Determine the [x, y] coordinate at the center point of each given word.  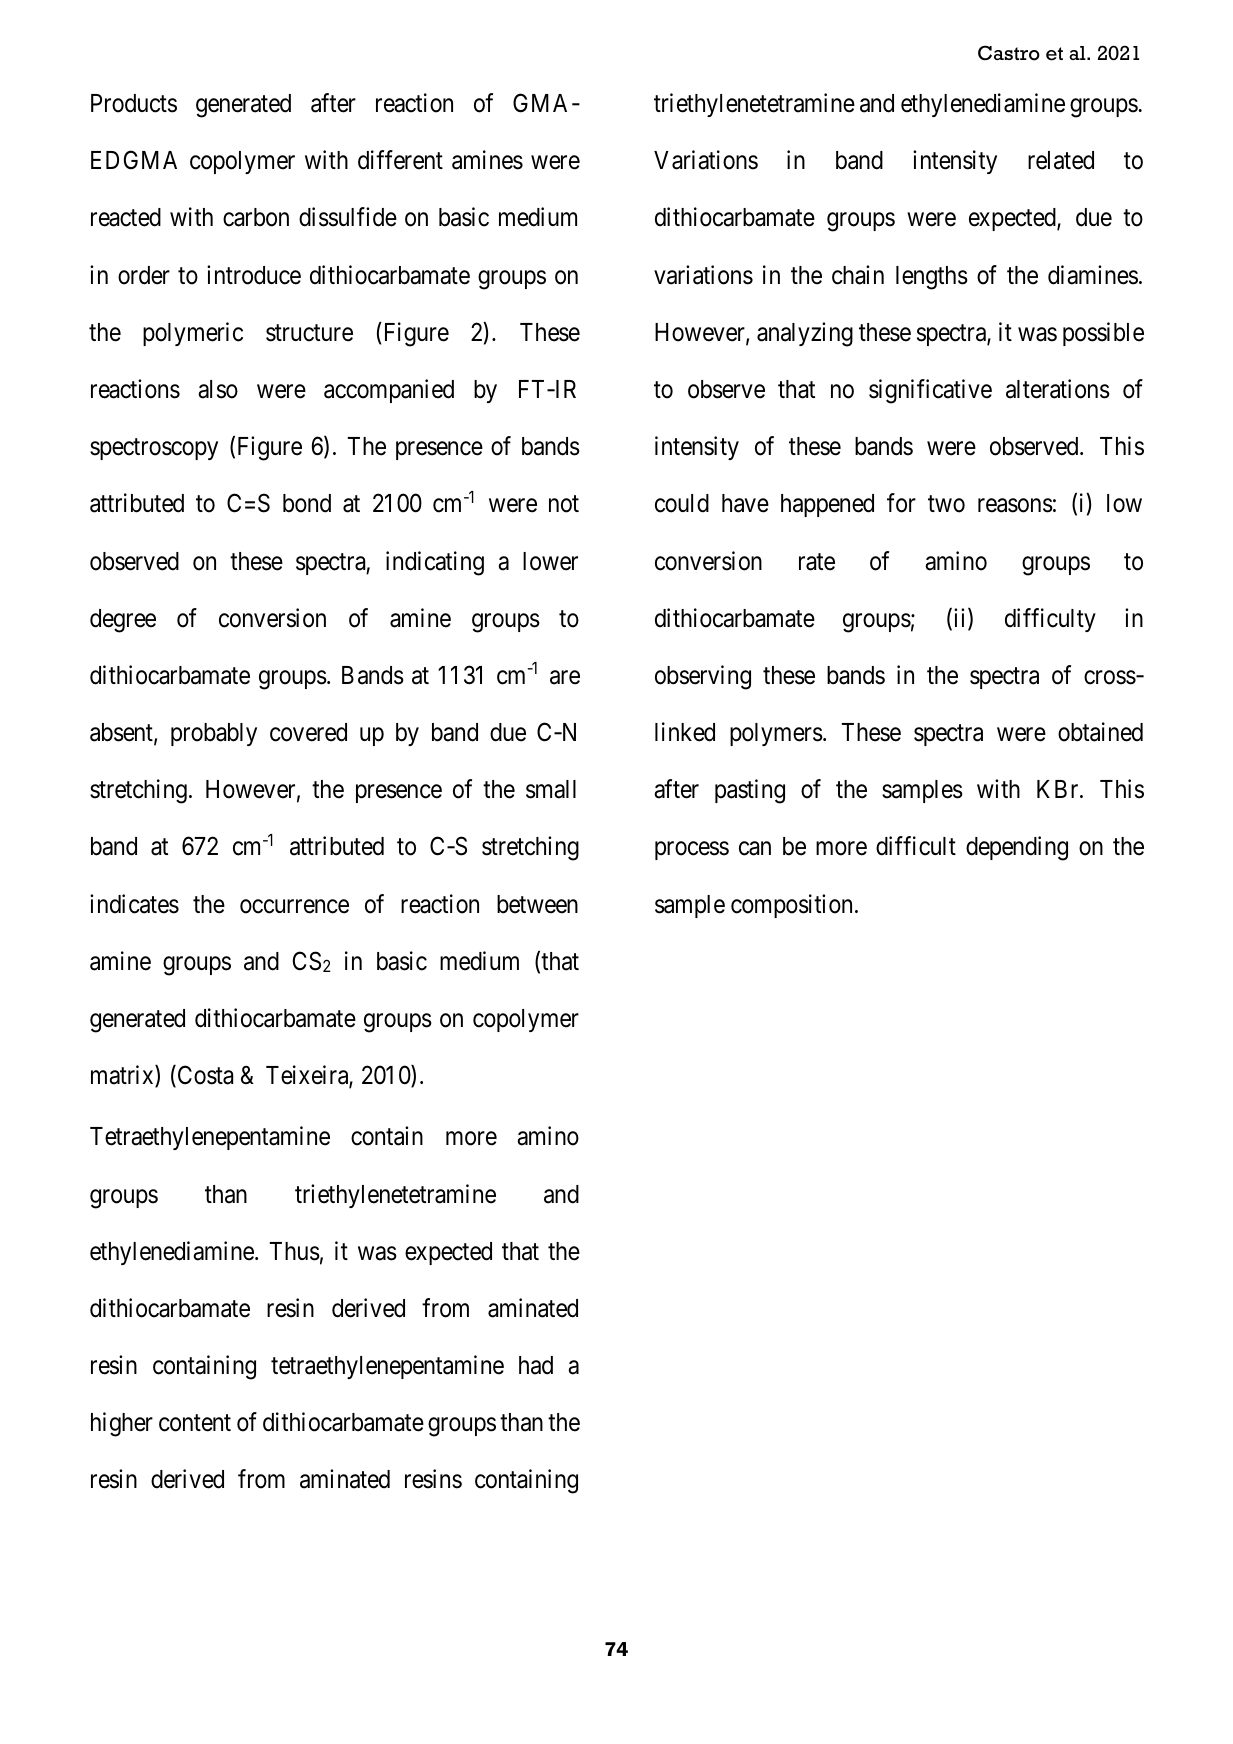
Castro [1009, 53]
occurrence [294, 906]
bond [307, 503]
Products [134, 103]
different [400, 160]
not [564, 504]
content [195, 1423]
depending [1017, 849]
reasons [1015, 506]
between [537, 904]
